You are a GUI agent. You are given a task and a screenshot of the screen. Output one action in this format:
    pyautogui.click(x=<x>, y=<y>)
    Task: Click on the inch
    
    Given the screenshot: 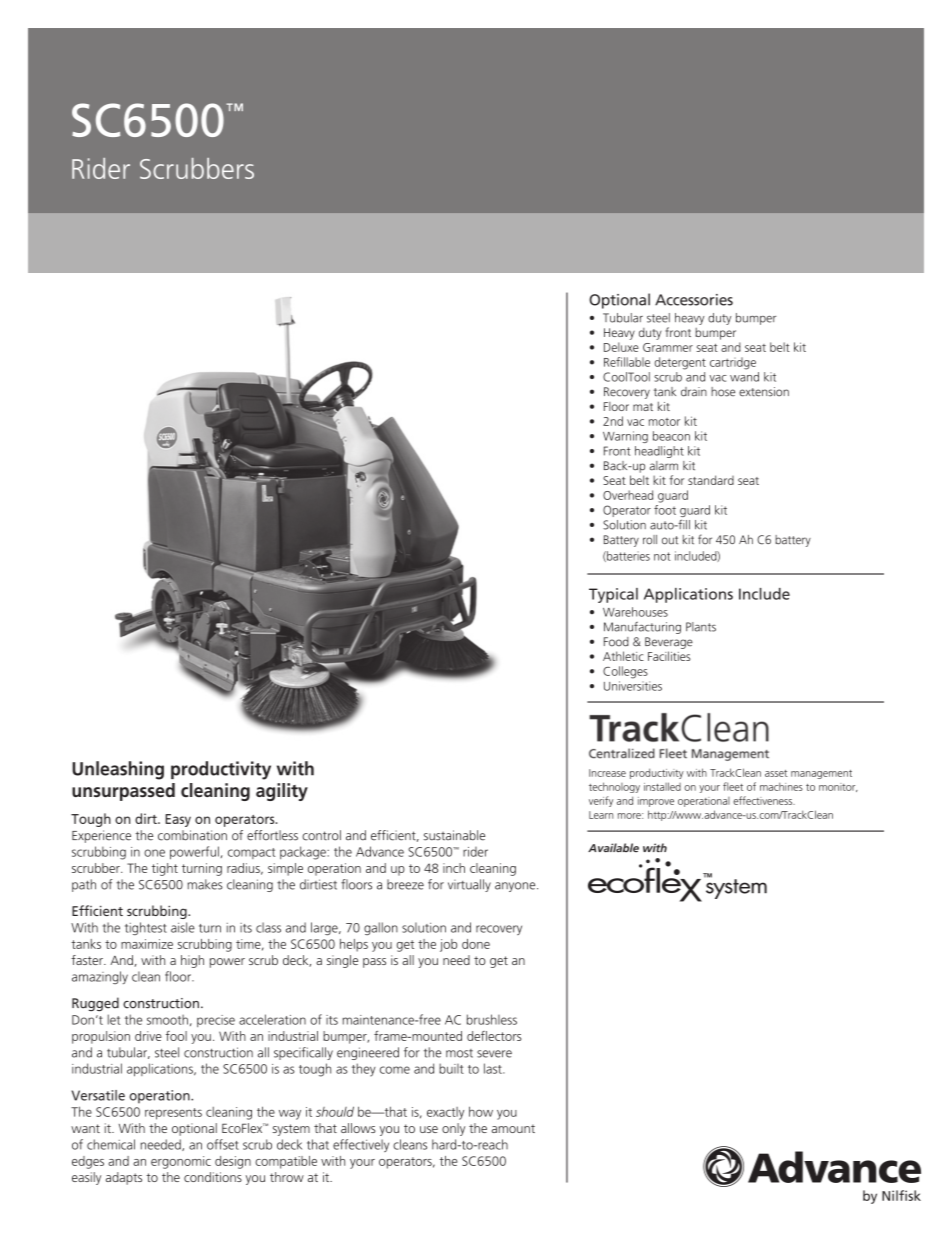 What is the action you would take?
    pyautogui.click(x=454, y=868)
